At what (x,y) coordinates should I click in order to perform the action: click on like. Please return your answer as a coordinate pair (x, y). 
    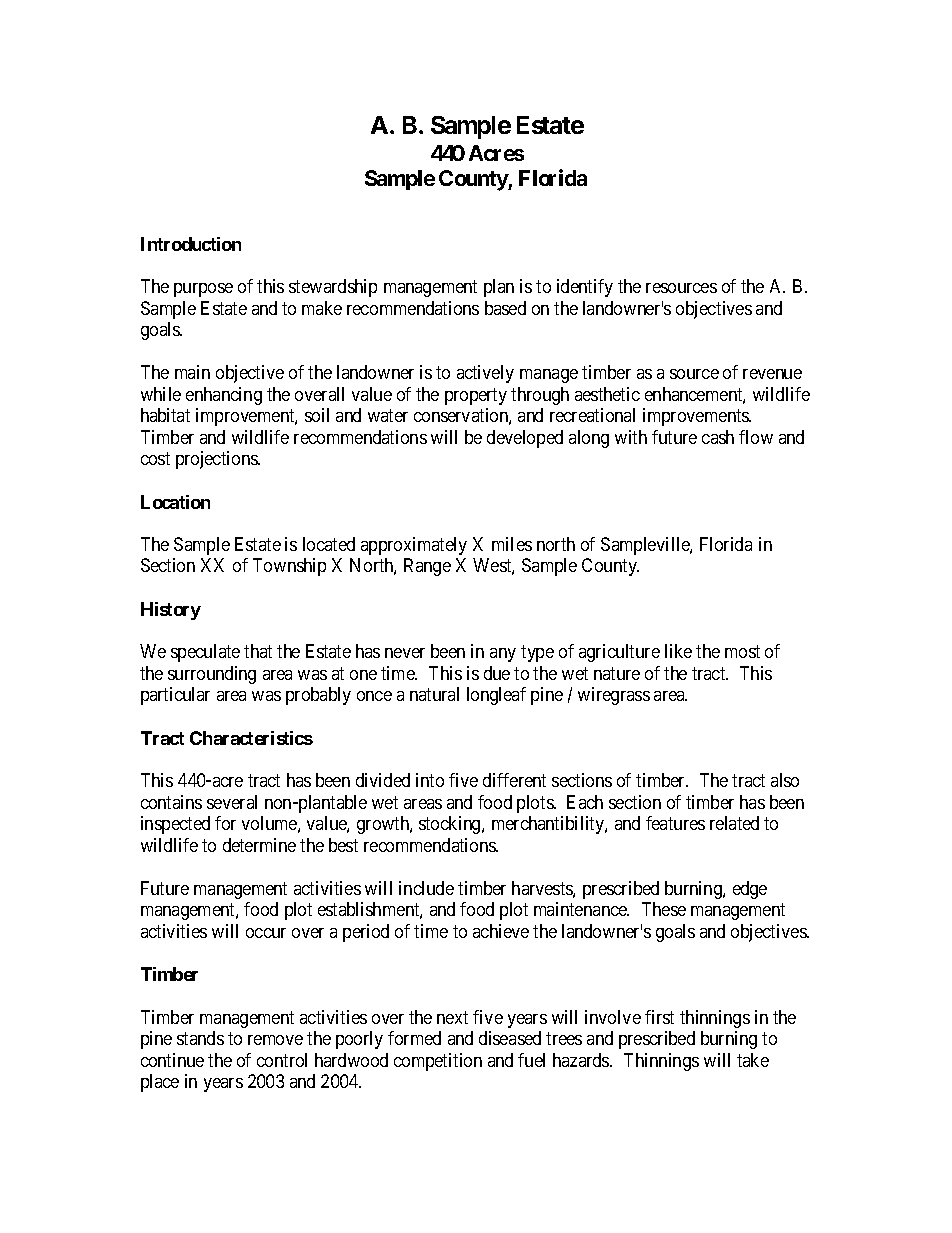
    Looking at the image, I should click on (678, 651).
